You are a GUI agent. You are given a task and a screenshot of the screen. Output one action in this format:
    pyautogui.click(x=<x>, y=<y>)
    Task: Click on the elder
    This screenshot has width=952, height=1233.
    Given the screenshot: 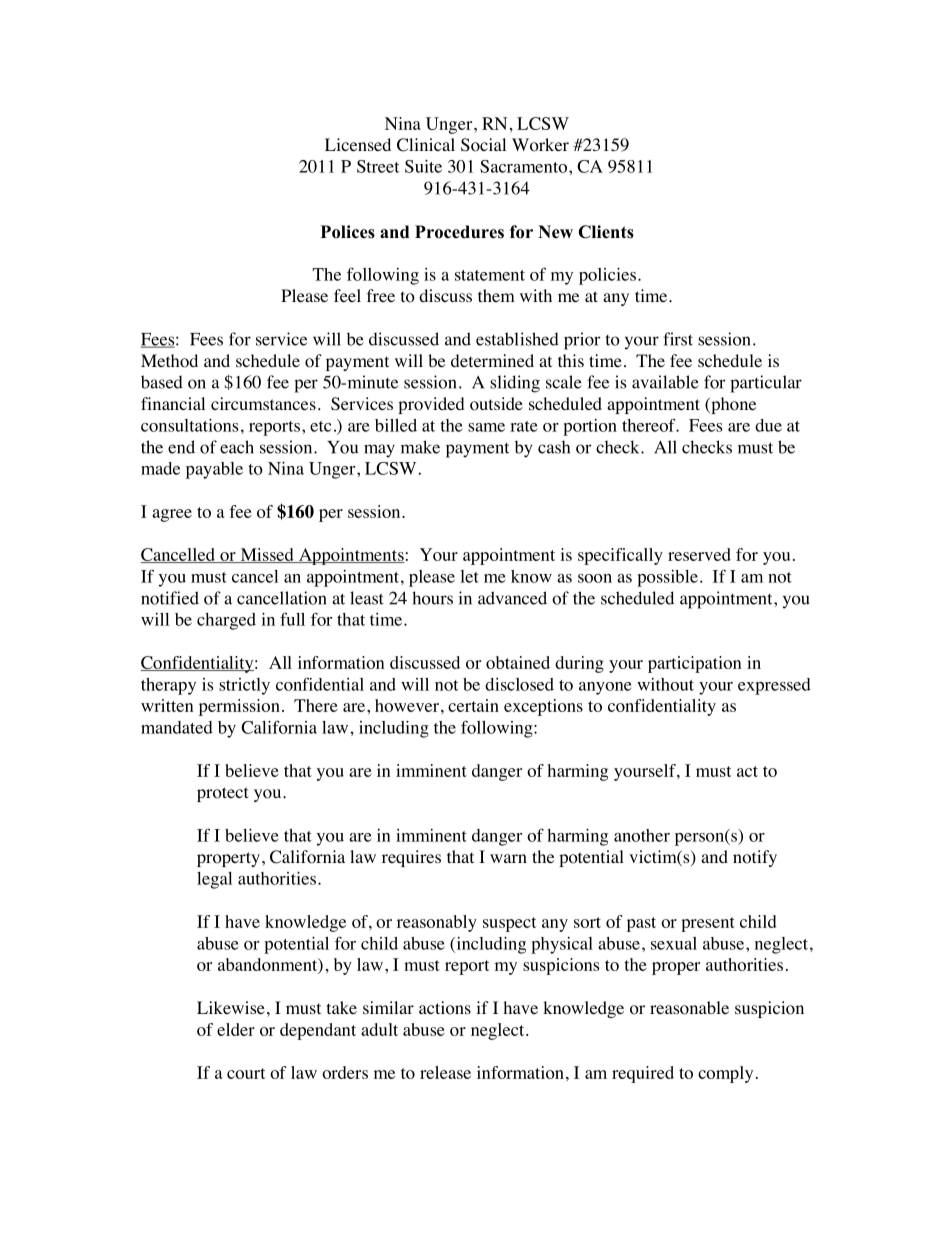 What is the action you would take?
    pyautogui.click(x=236, y=1029)
